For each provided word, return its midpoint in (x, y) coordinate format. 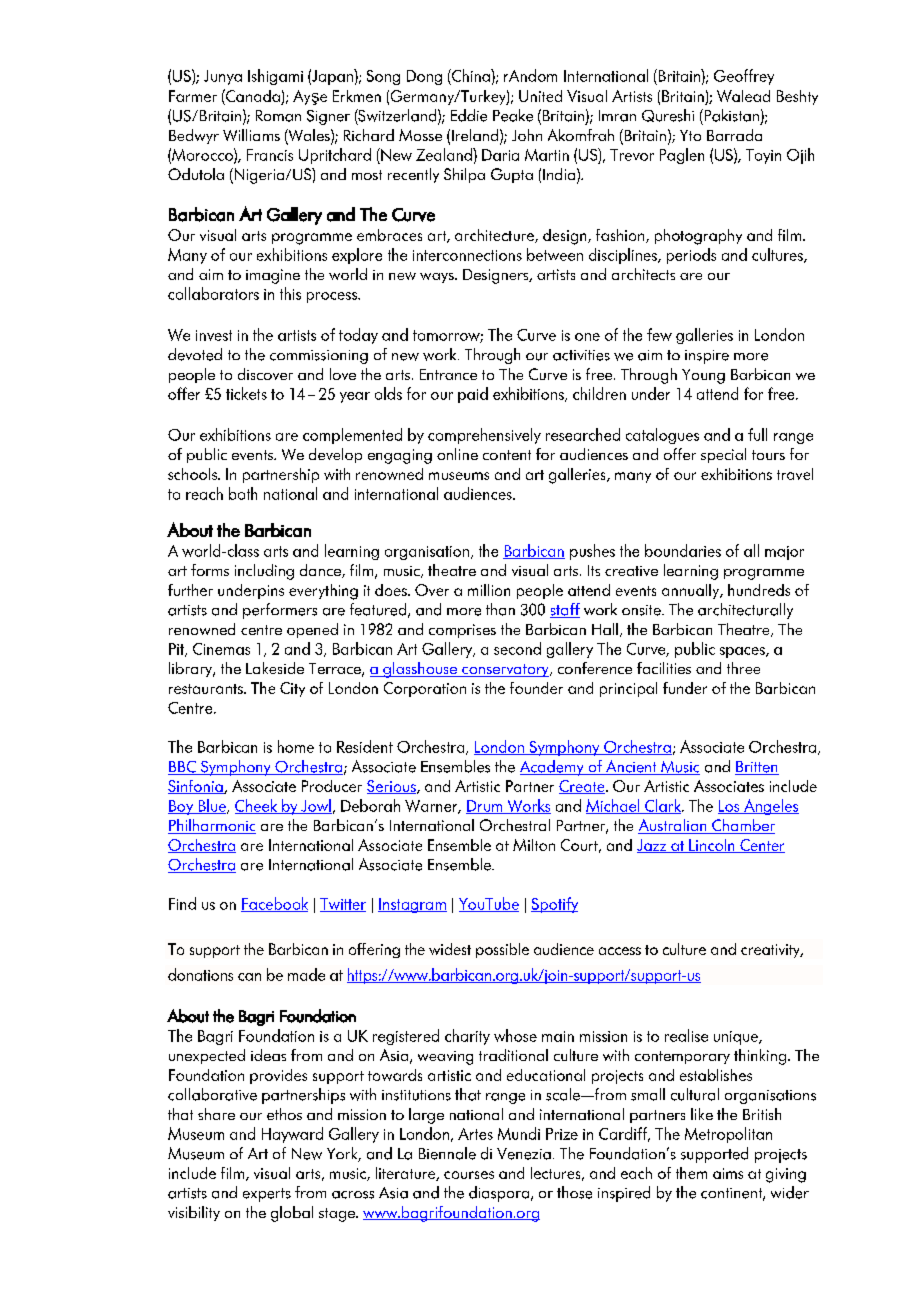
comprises (462, 631)
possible (502, 950)
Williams (251, 135)
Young (703, 376)
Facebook (274, 904)
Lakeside (275, 668)
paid (473, 395)
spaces (743, 652)
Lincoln (712, 846)
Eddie (469, 115)
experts (267, 1195)
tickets (246, 393)
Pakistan (730, 115)
